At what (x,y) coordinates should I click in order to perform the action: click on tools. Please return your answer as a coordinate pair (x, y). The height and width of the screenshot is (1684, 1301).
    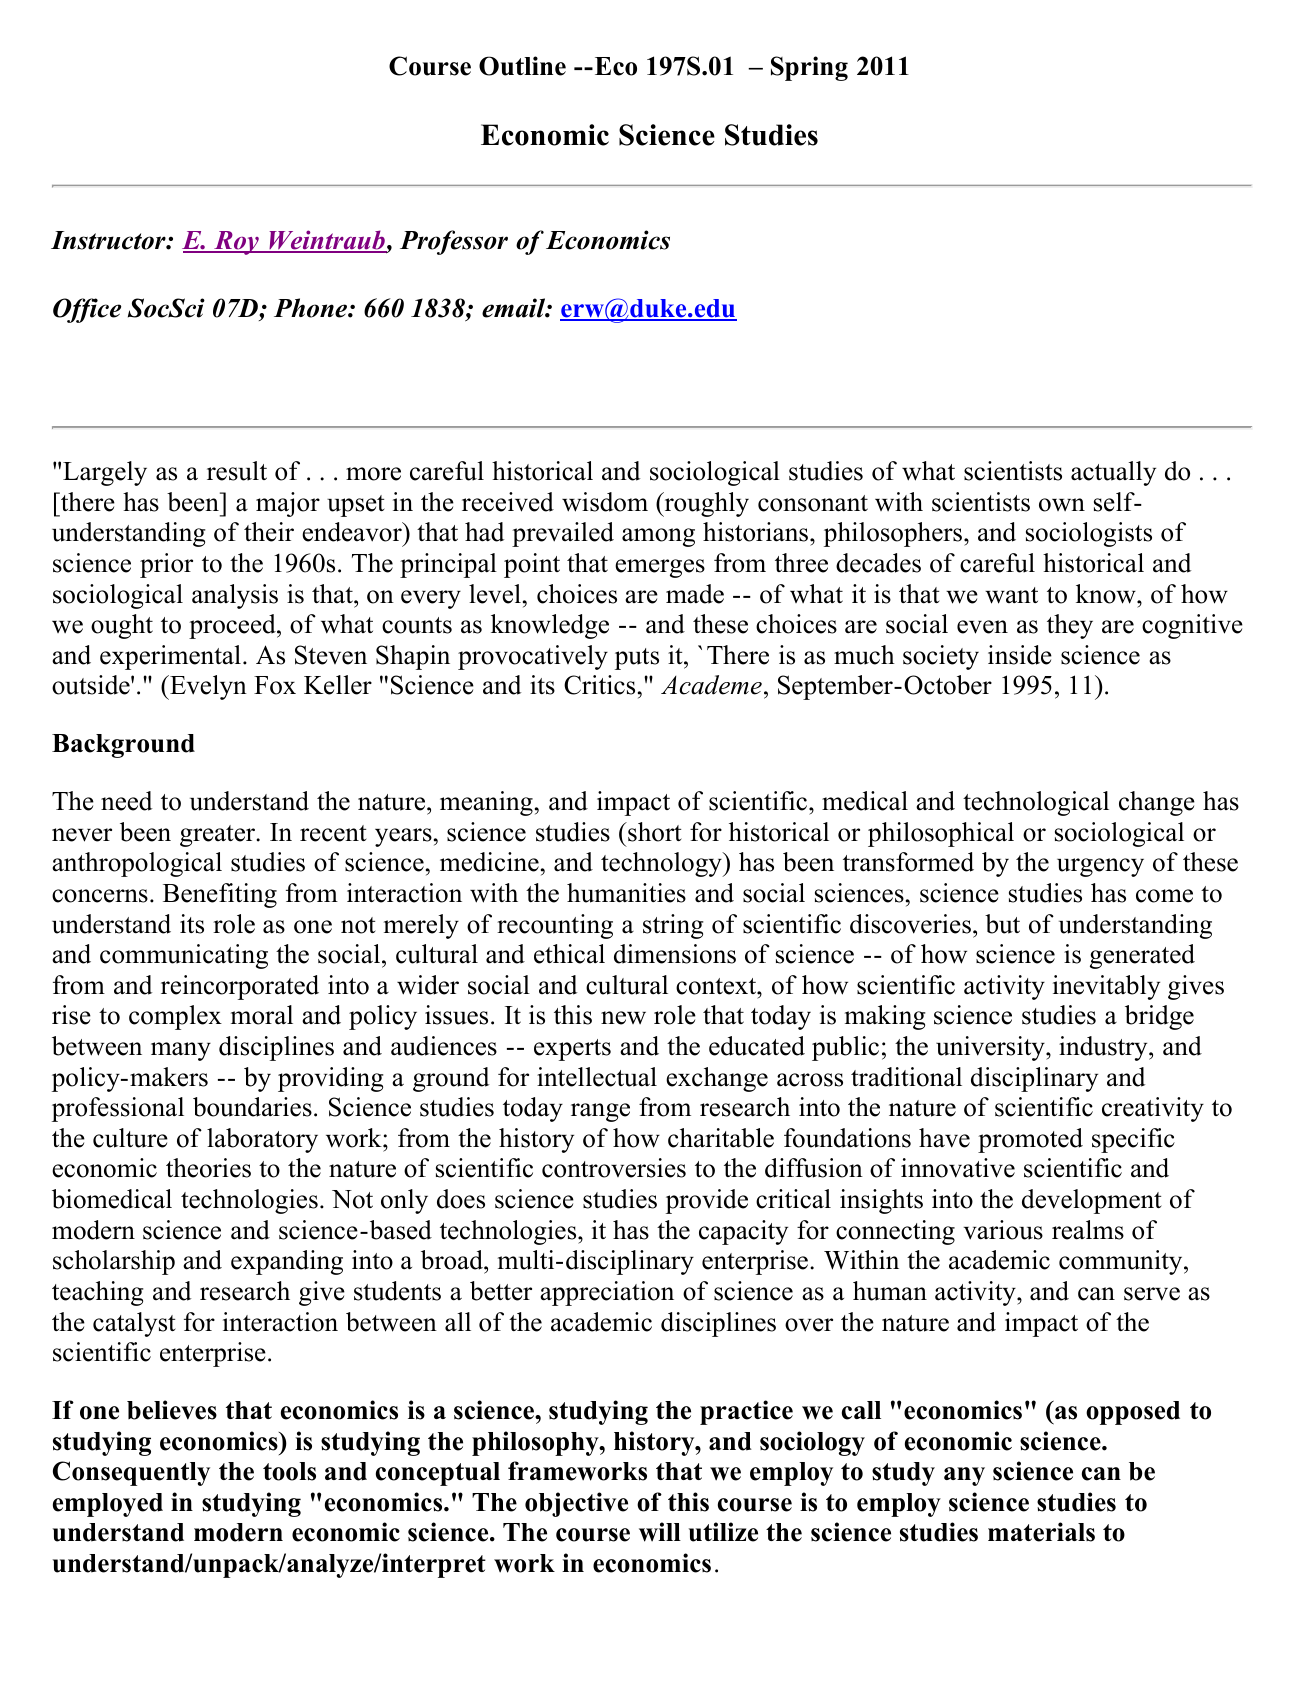
    Looking at the image, I should click on (289, 1471).
